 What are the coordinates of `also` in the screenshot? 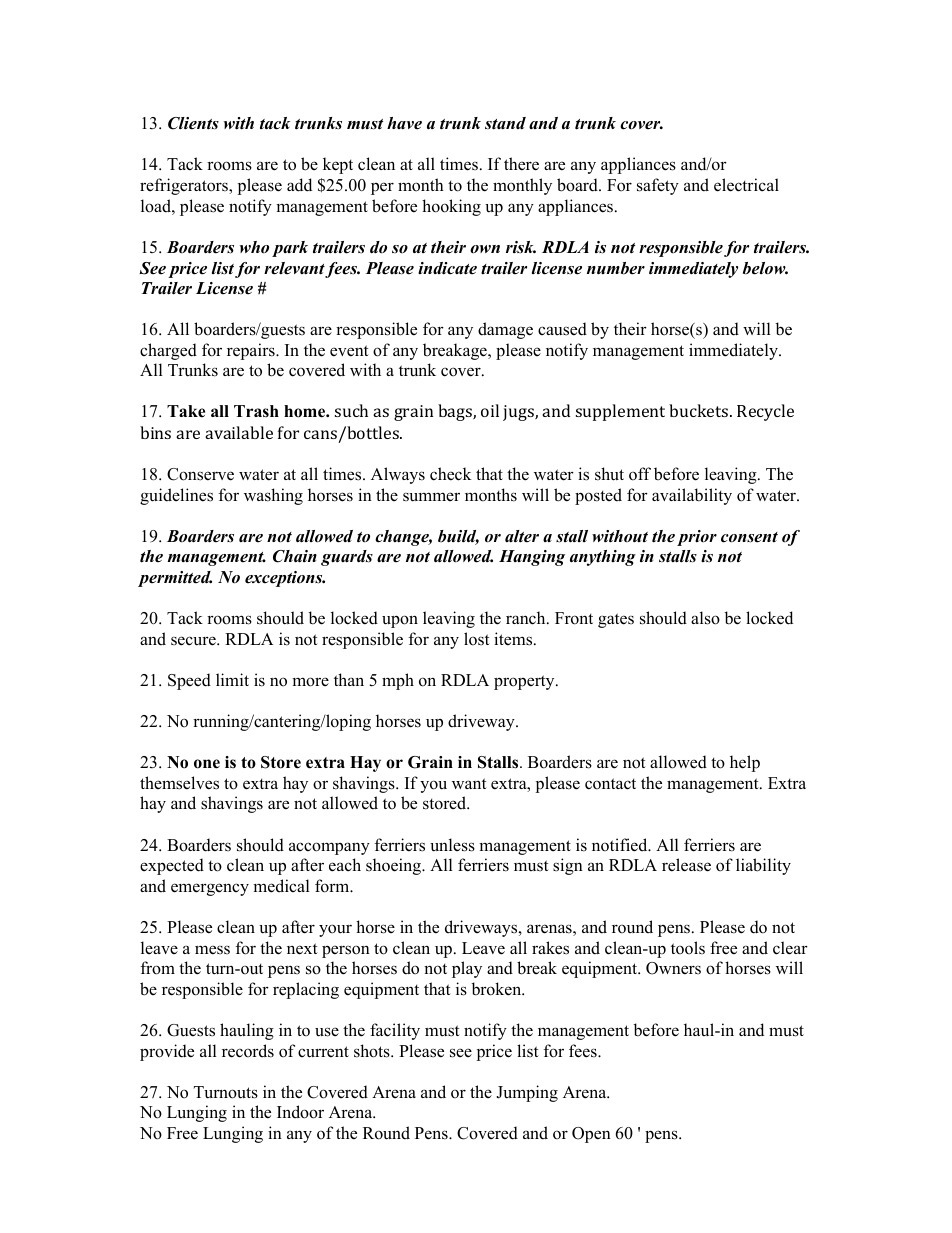 It's located at (705, 618).
